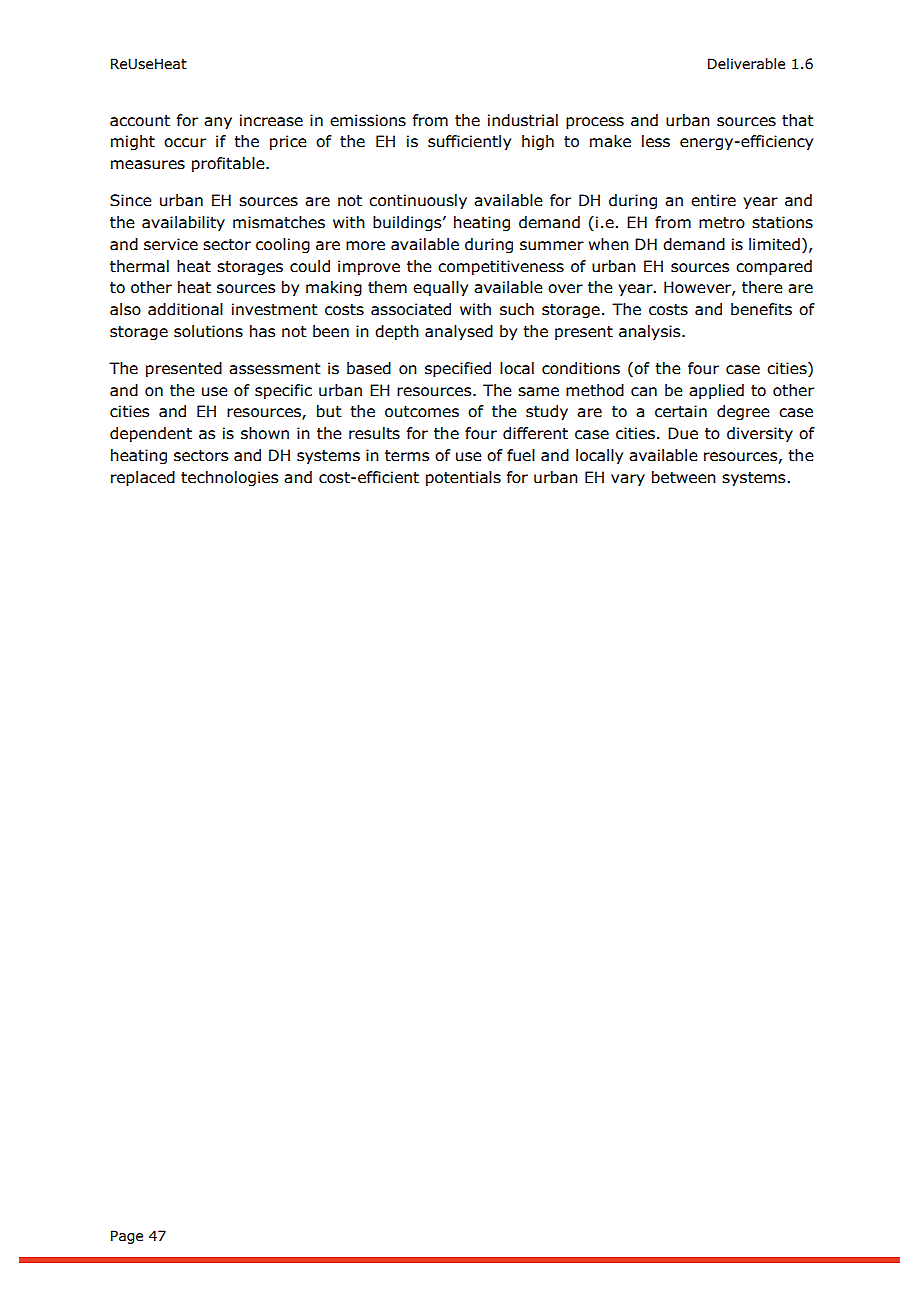  What do you see at coordinates (143, 478) in the page?
I see `replaced` at bounding box center [143, 478].
